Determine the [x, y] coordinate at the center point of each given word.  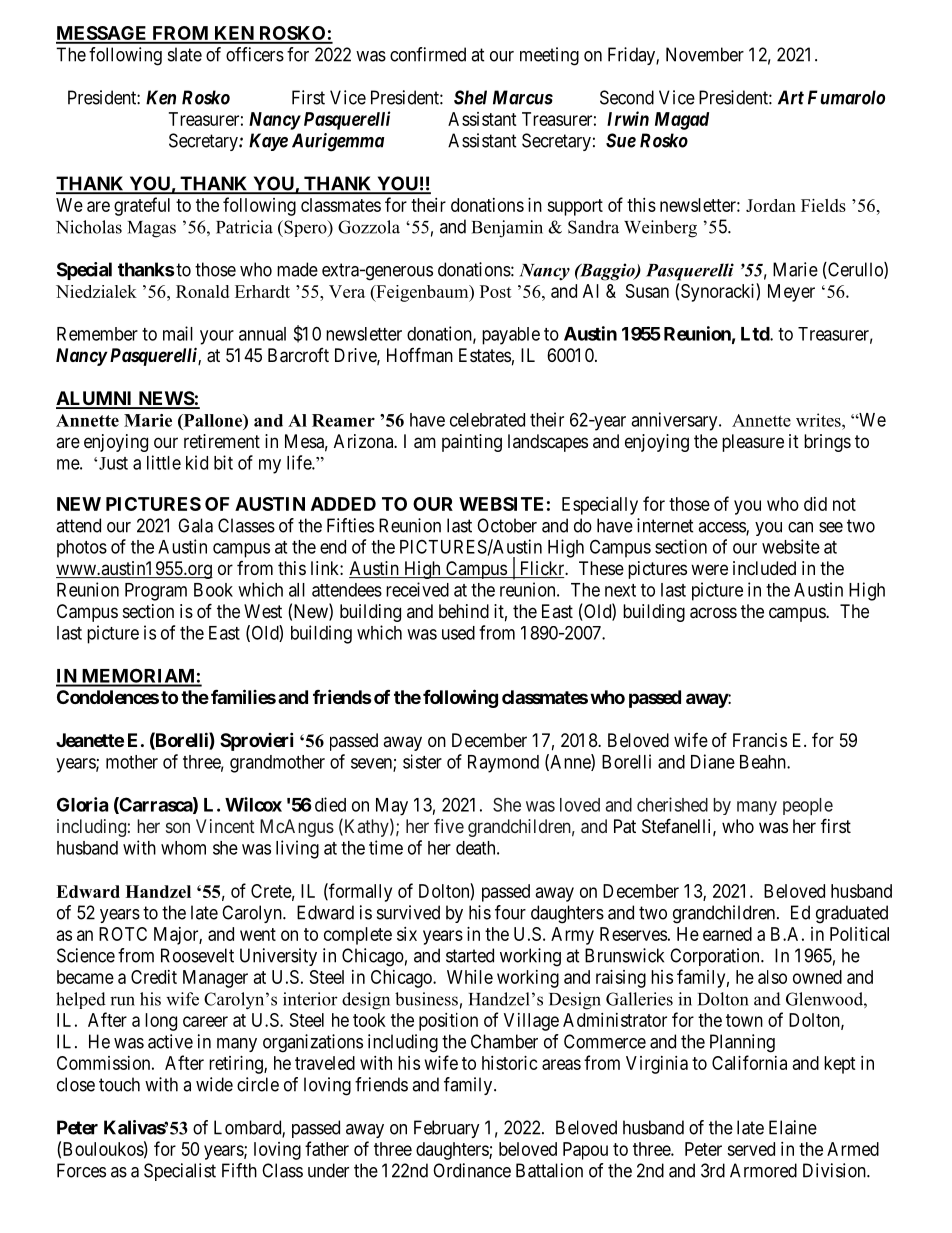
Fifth [239, 1170]
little [164, 462]
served [751, 1149]
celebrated [487, 420]
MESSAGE [102, 34]
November [705, 54]
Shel [470, 97]
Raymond [503, 764]
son [178, 827]
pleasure [753, 443]
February [447, 1129]
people [808, 806]
